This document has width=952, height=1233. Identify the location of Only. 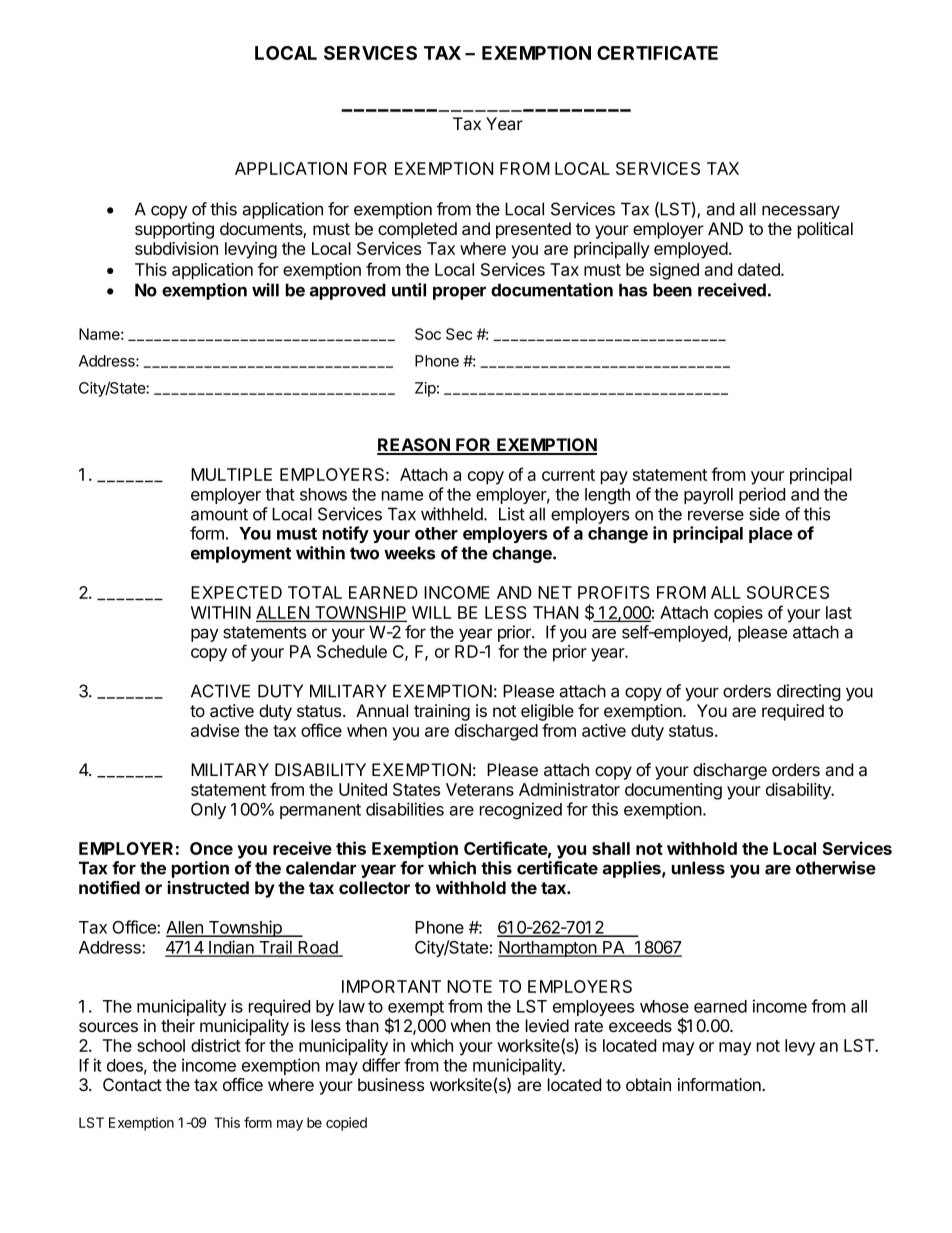
(208, 811).
